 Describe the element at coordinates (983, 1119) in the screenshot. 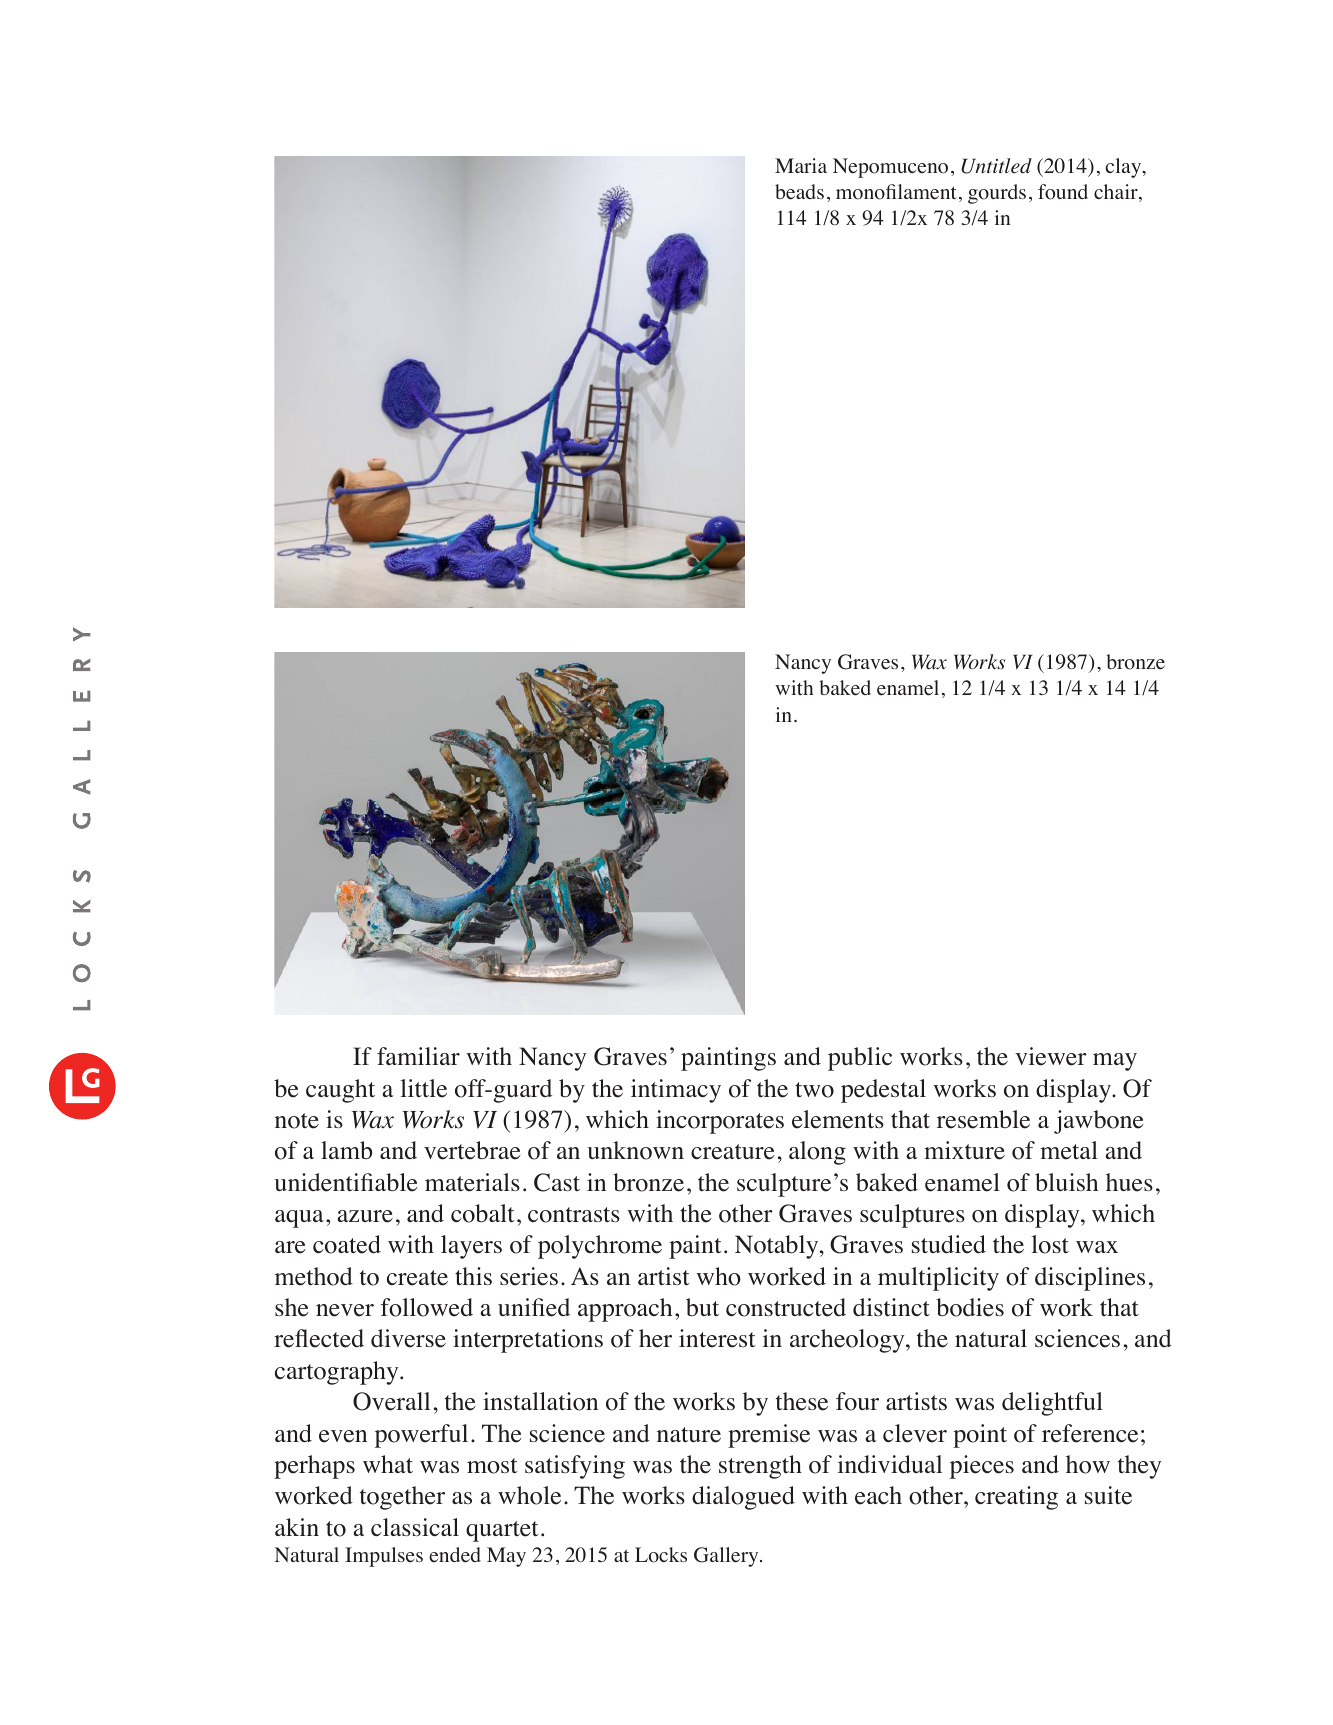

I see `resemble` at that location.
